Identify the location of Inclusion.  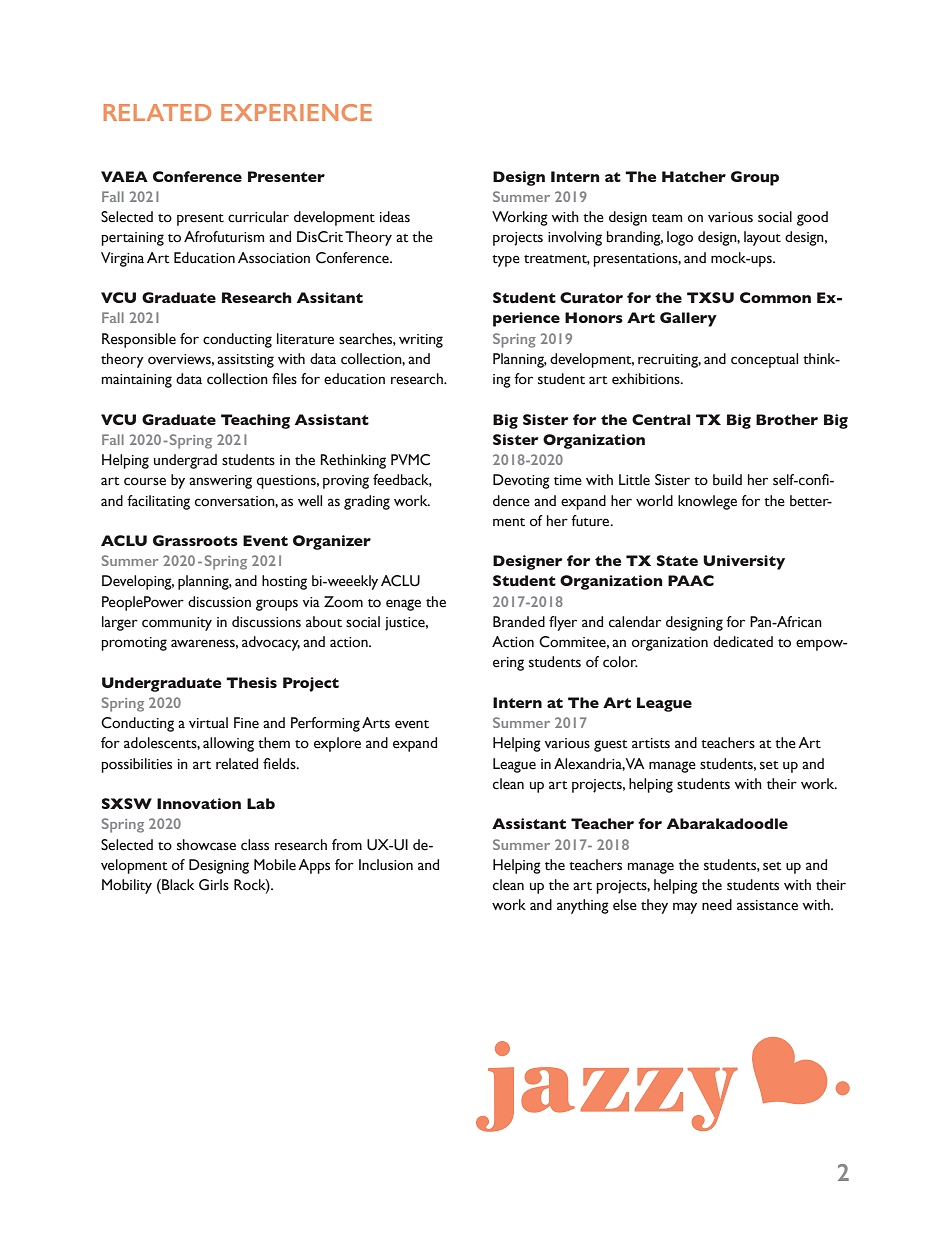
(386, 865).
